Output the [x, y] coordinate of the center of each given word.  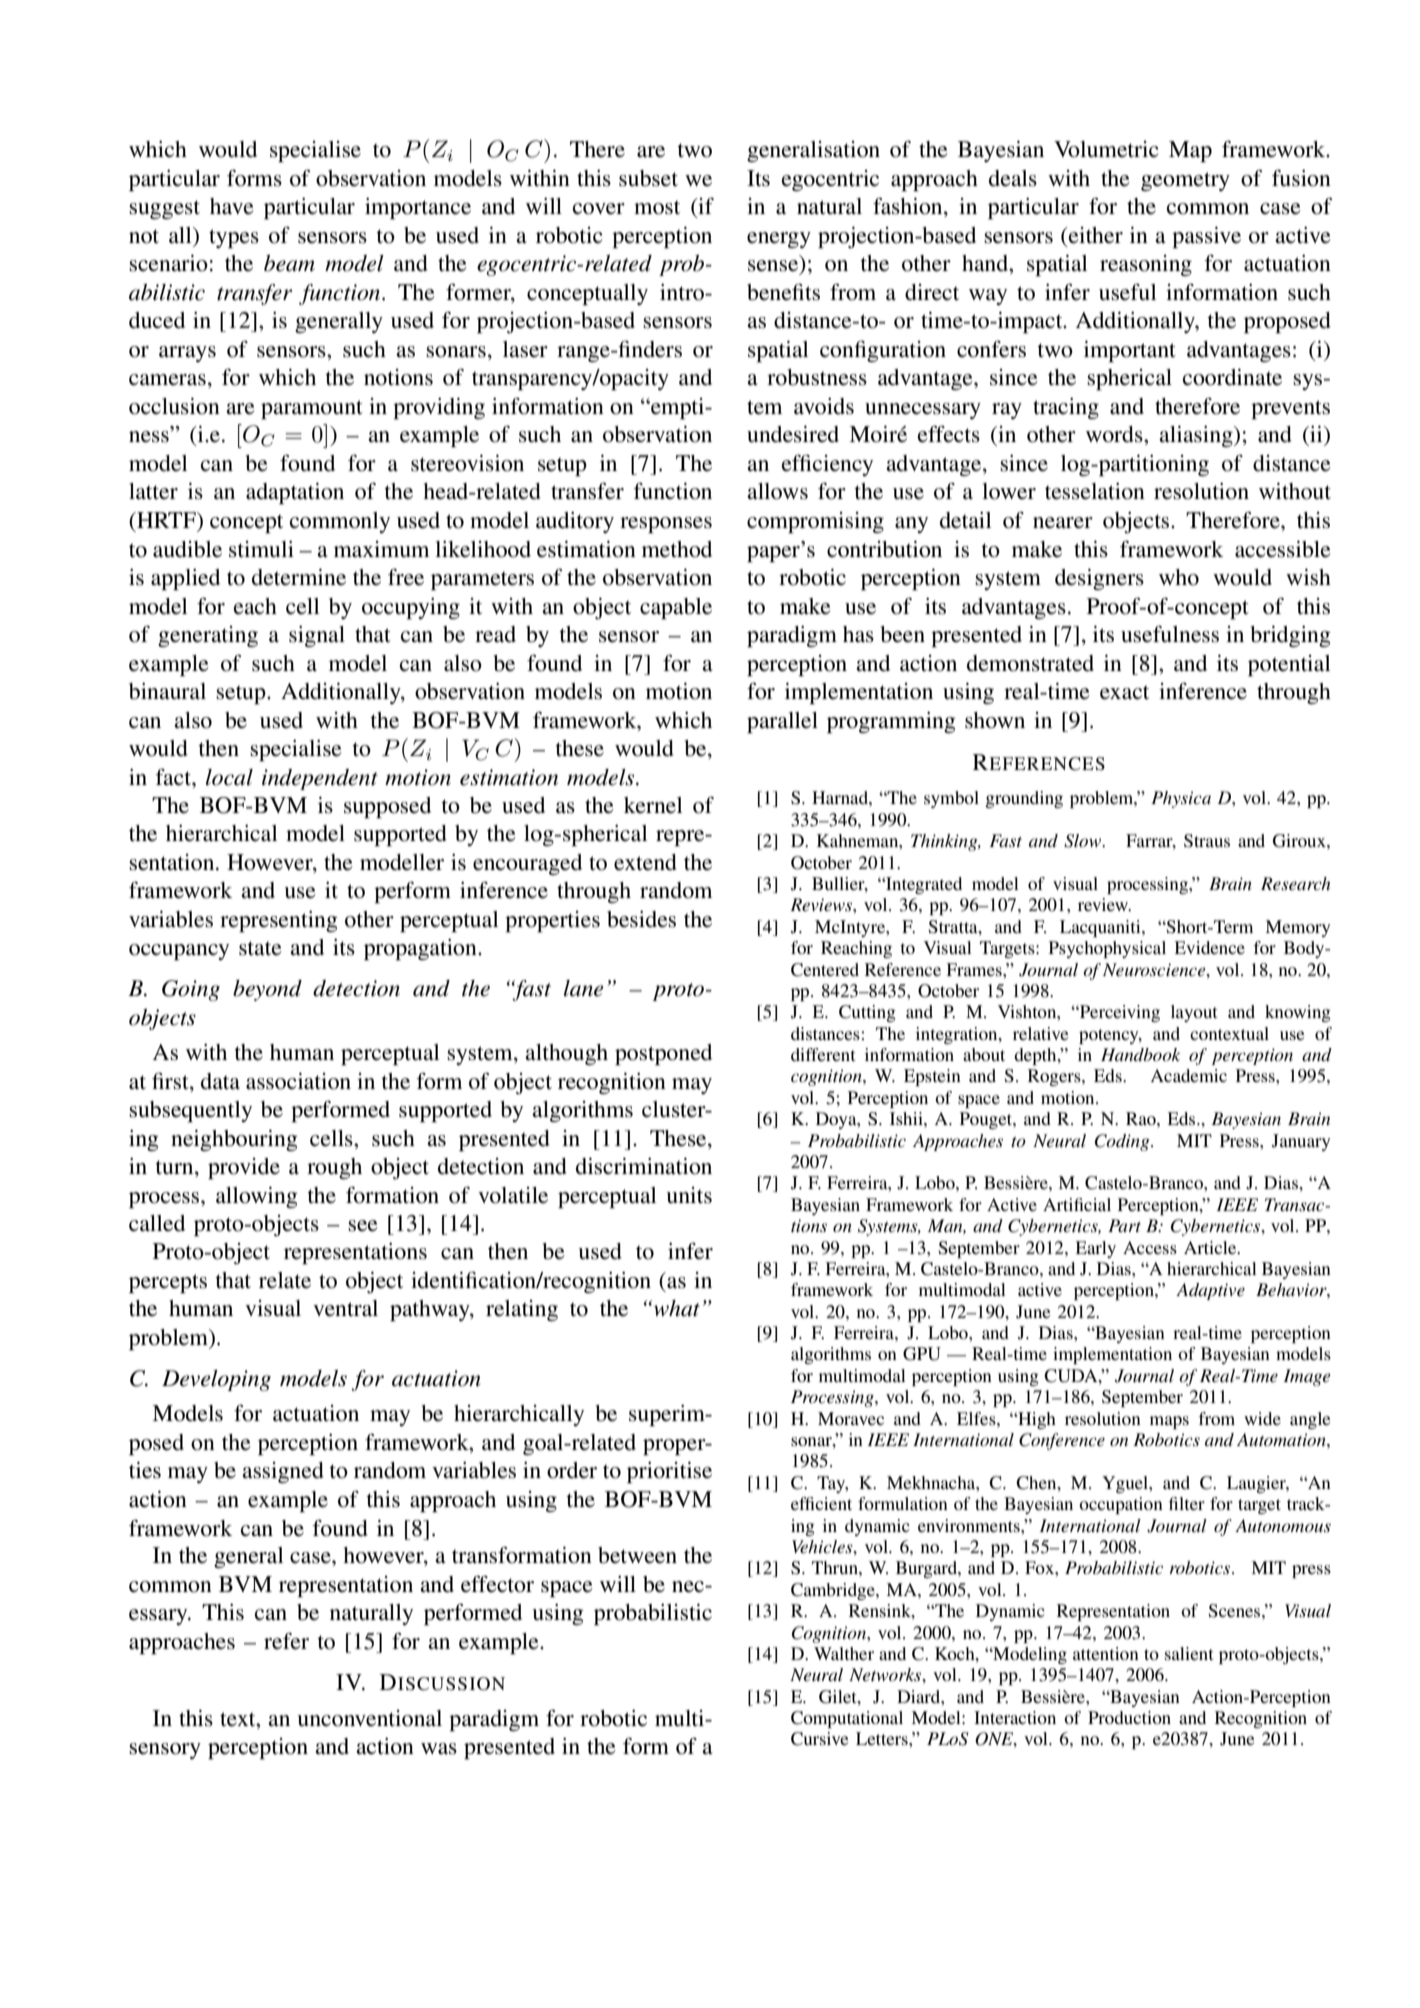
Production [1129, 1717]
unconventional [369, 1718]
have [232, 206]
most [657, 207]
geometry [1185, 181]
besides [641, 919]
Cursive [820, 1739]
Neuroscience [1155, 969]
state [260, 948]
